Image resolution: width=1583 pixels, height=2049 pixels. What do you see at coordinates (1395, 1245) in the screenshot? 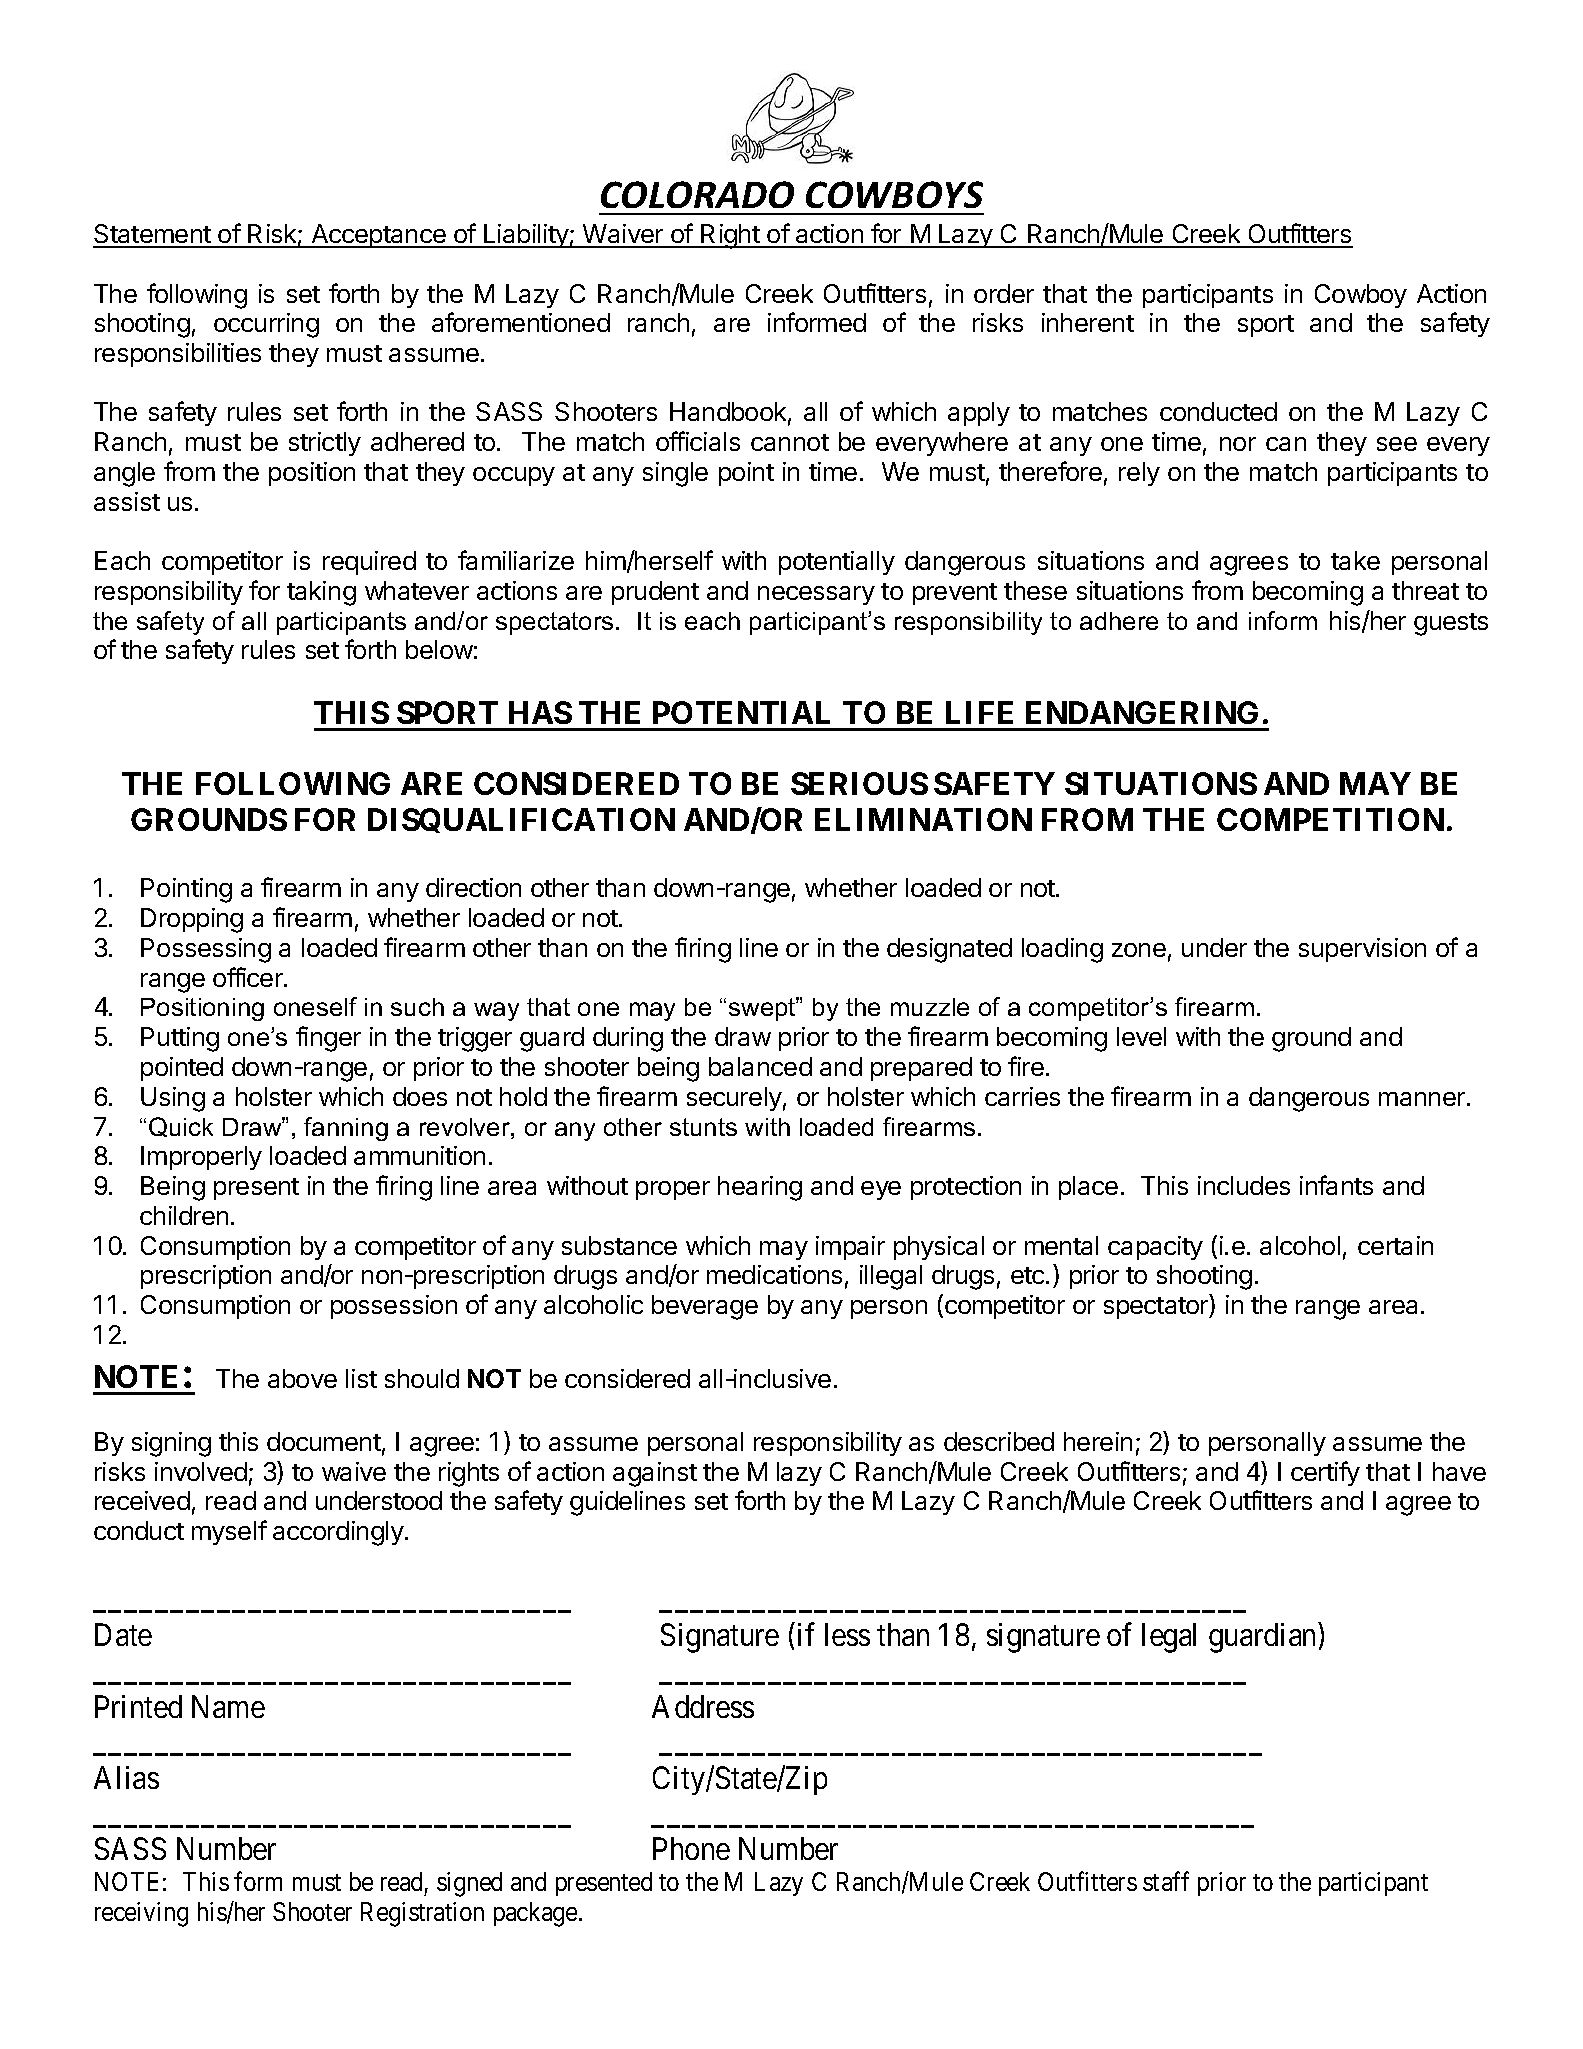
I see `certain` at bounding box center [1395, 1245].
